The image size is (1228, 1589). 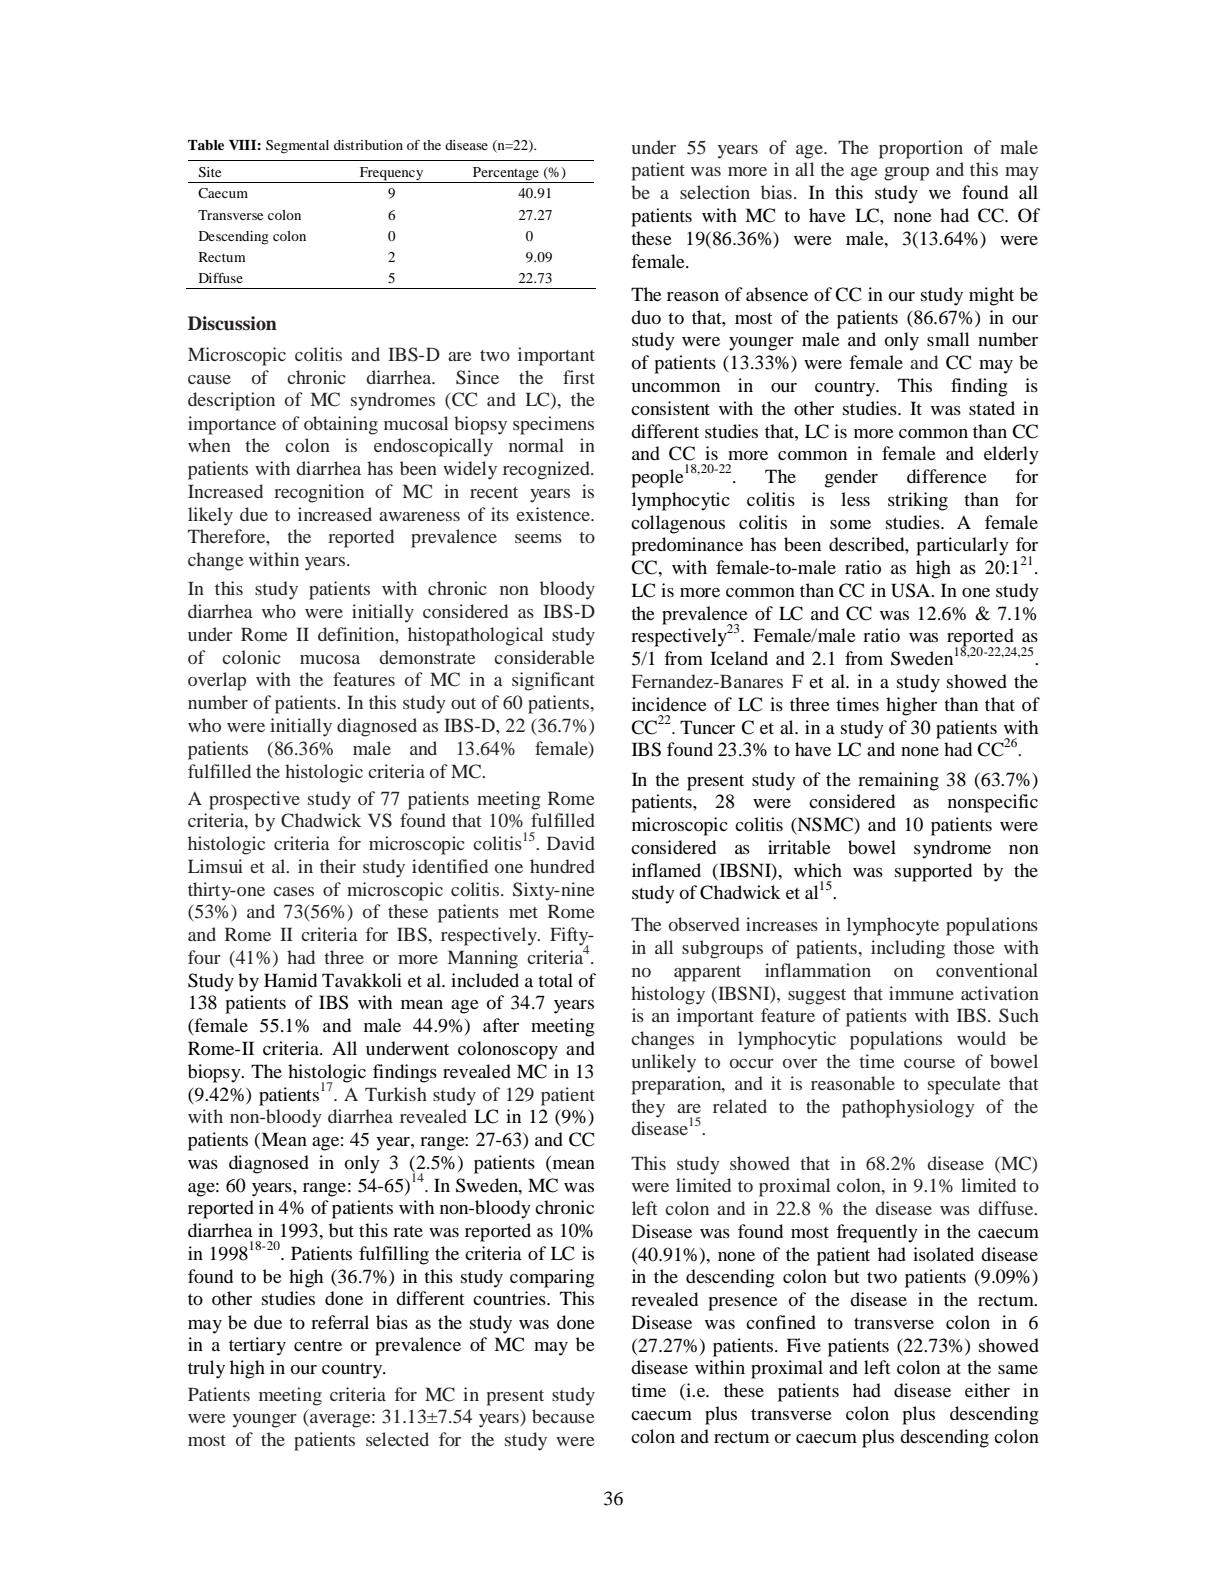 I want to click on centre, so click(x=318, y=1345).
